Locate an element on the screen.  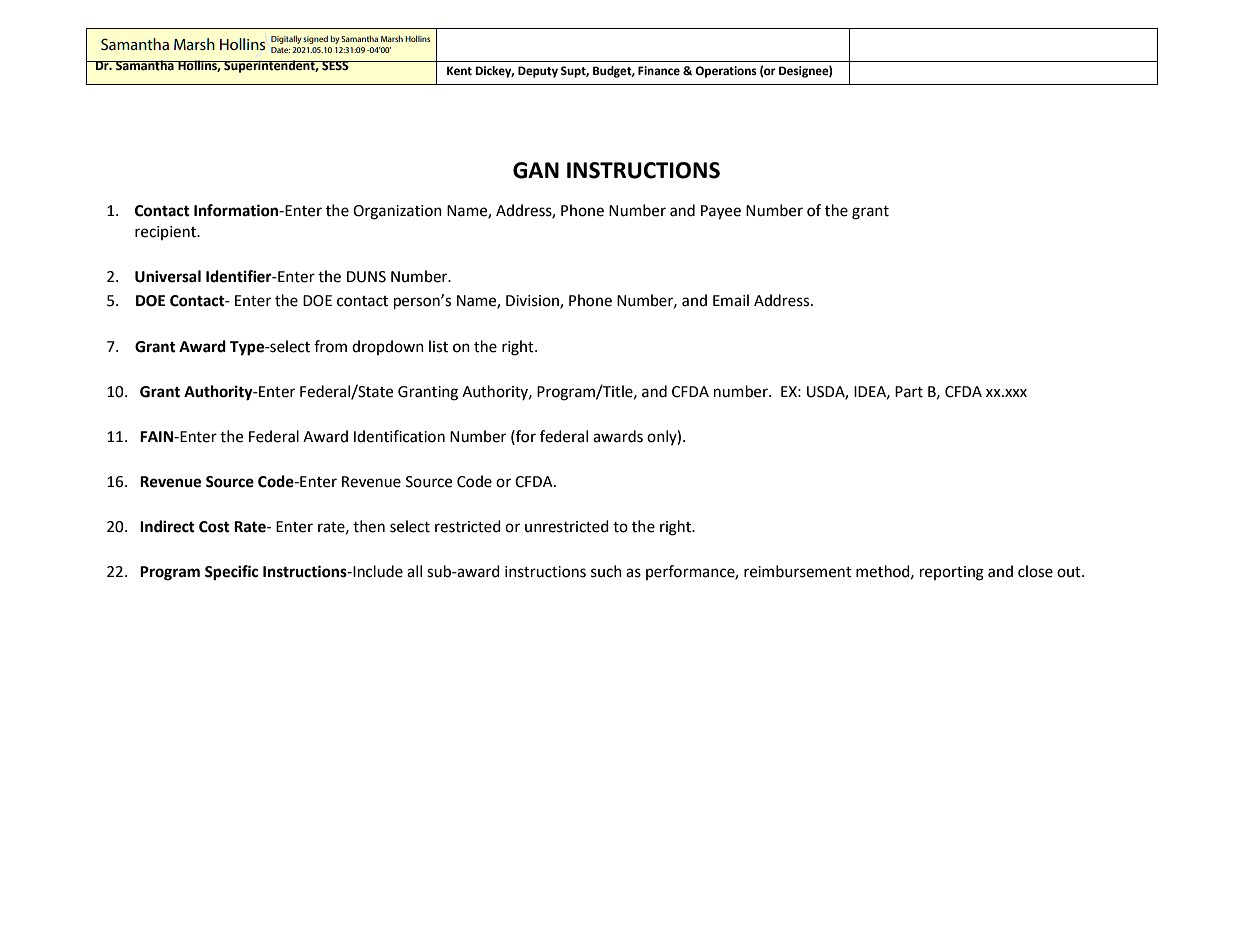
Finance is located at coordinates (659, 70).
